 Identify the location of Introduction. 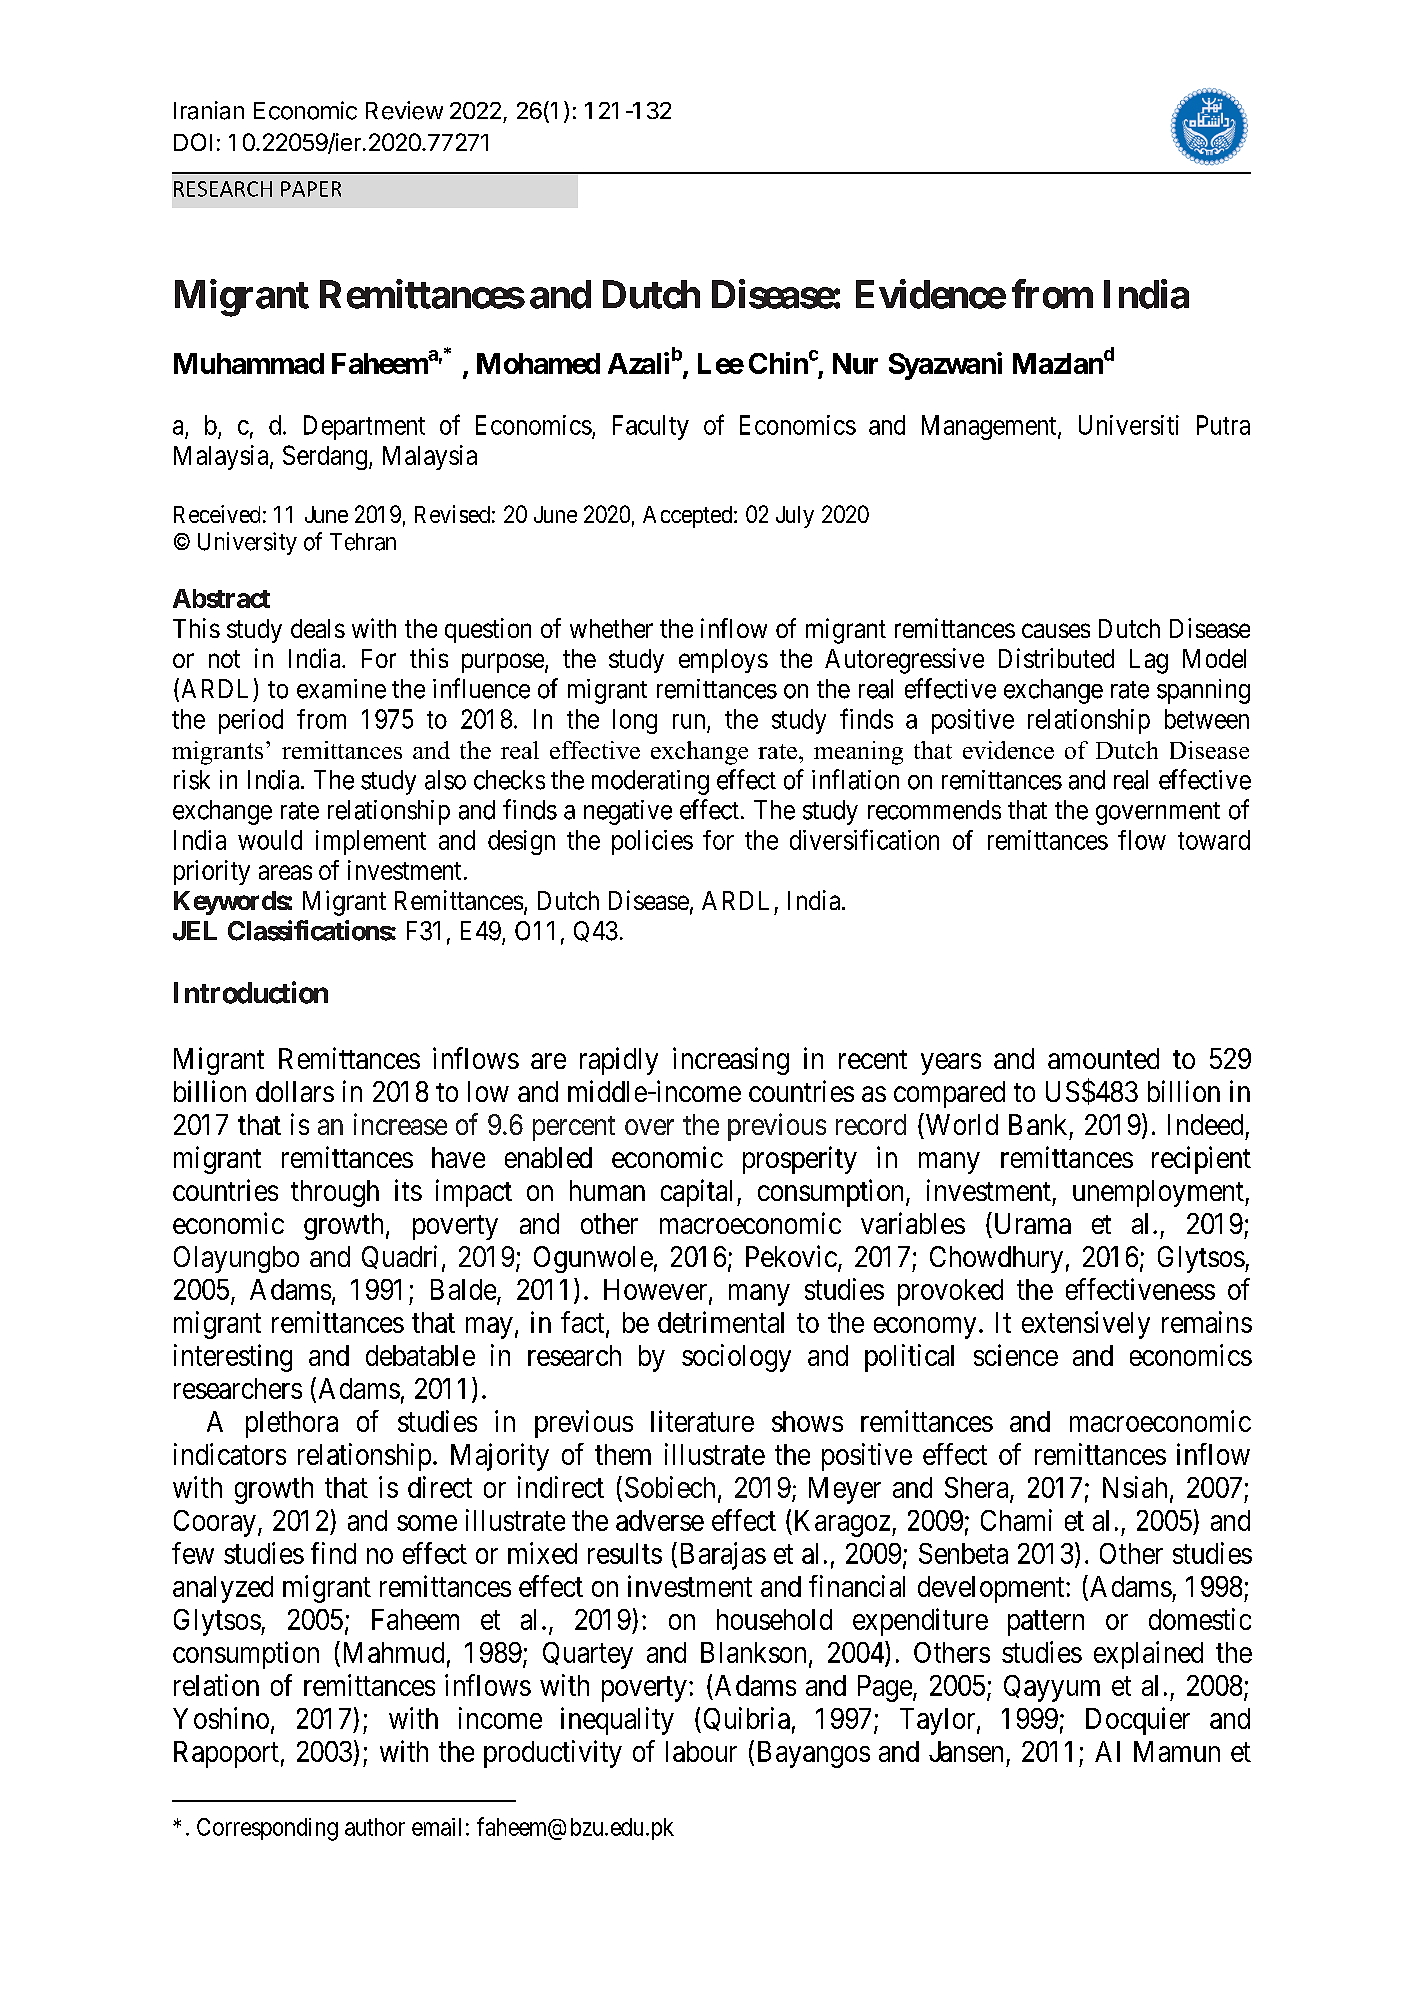
(251, 992).
